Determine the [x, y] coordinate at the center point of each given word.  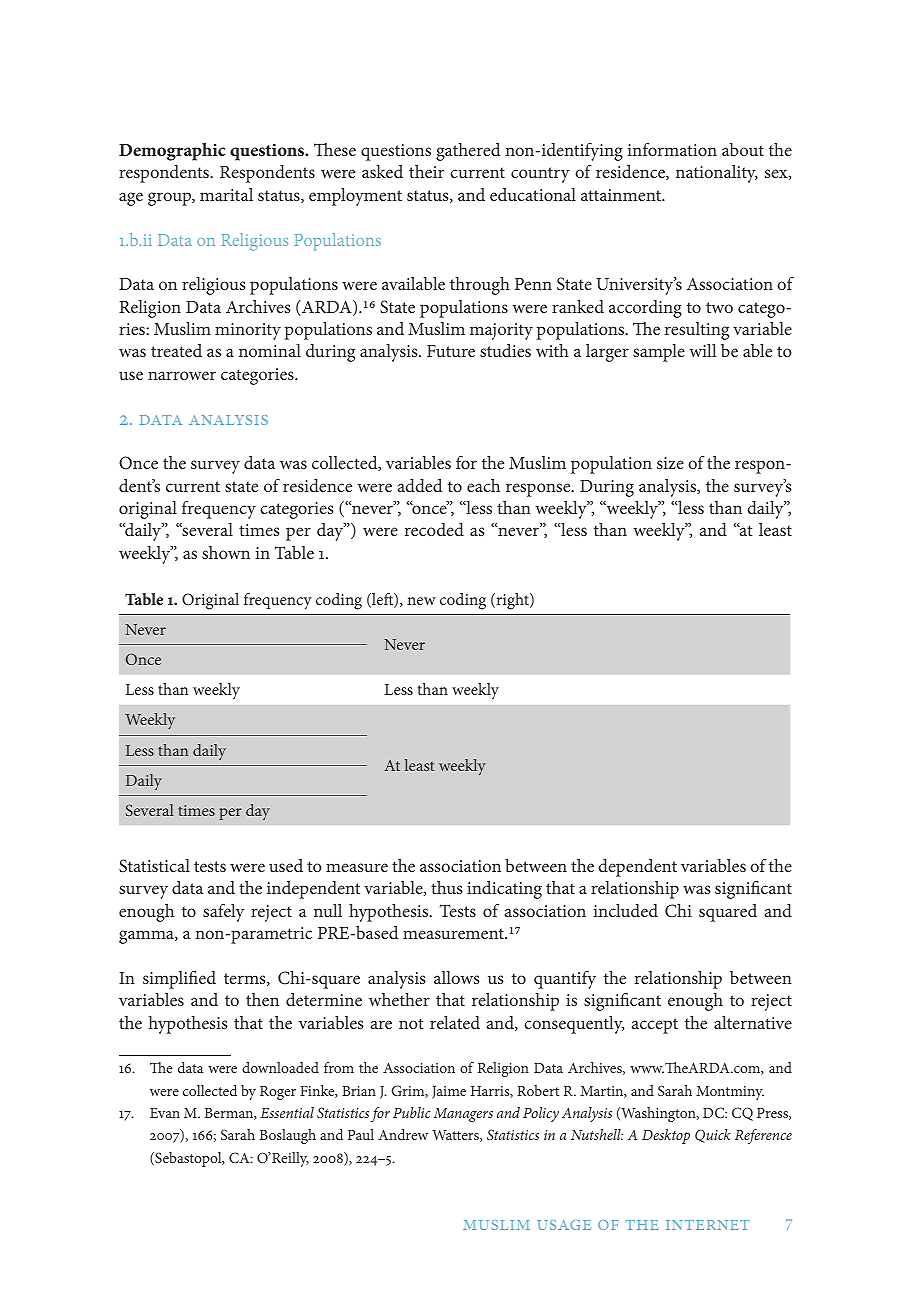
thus [447, 887]
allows [457, 977]
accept [655, 1026]
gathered [468, 152]
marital [226, 194]
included [626, 910]
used [286, 865]
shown [226, 552]
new [421, 601]
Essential [287, 1112]
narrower [182, 375]
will [702, 350]
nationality [717, 174]
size [670, 463]
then [262, 999]
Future [451, 351]
